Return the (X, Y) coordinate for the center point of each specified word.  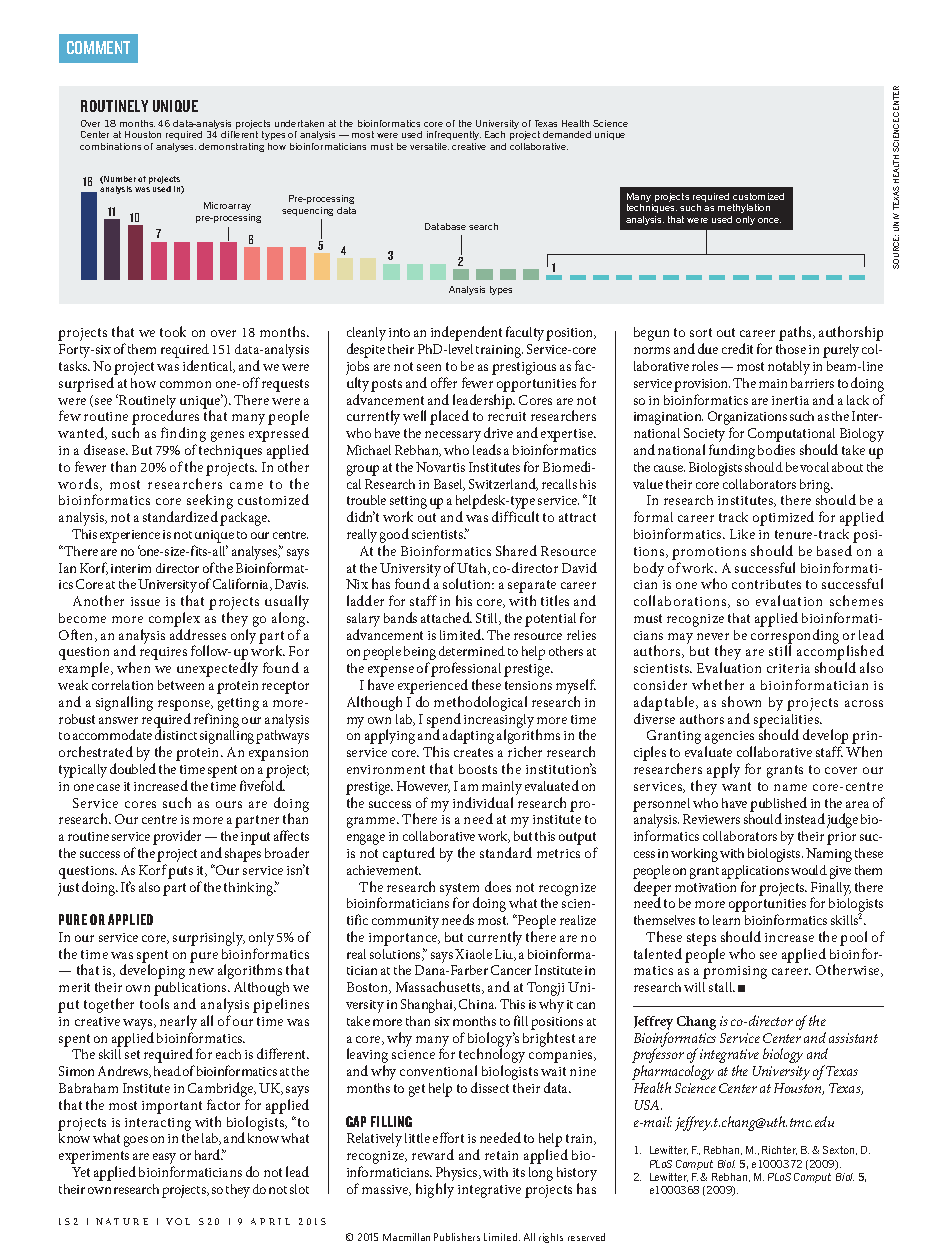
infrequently (454, 135)
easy (164, 1160)
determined (472, 651)
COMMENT (98, 47)
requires (163, 653)
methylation (744, 210)
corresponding (795, 637)
